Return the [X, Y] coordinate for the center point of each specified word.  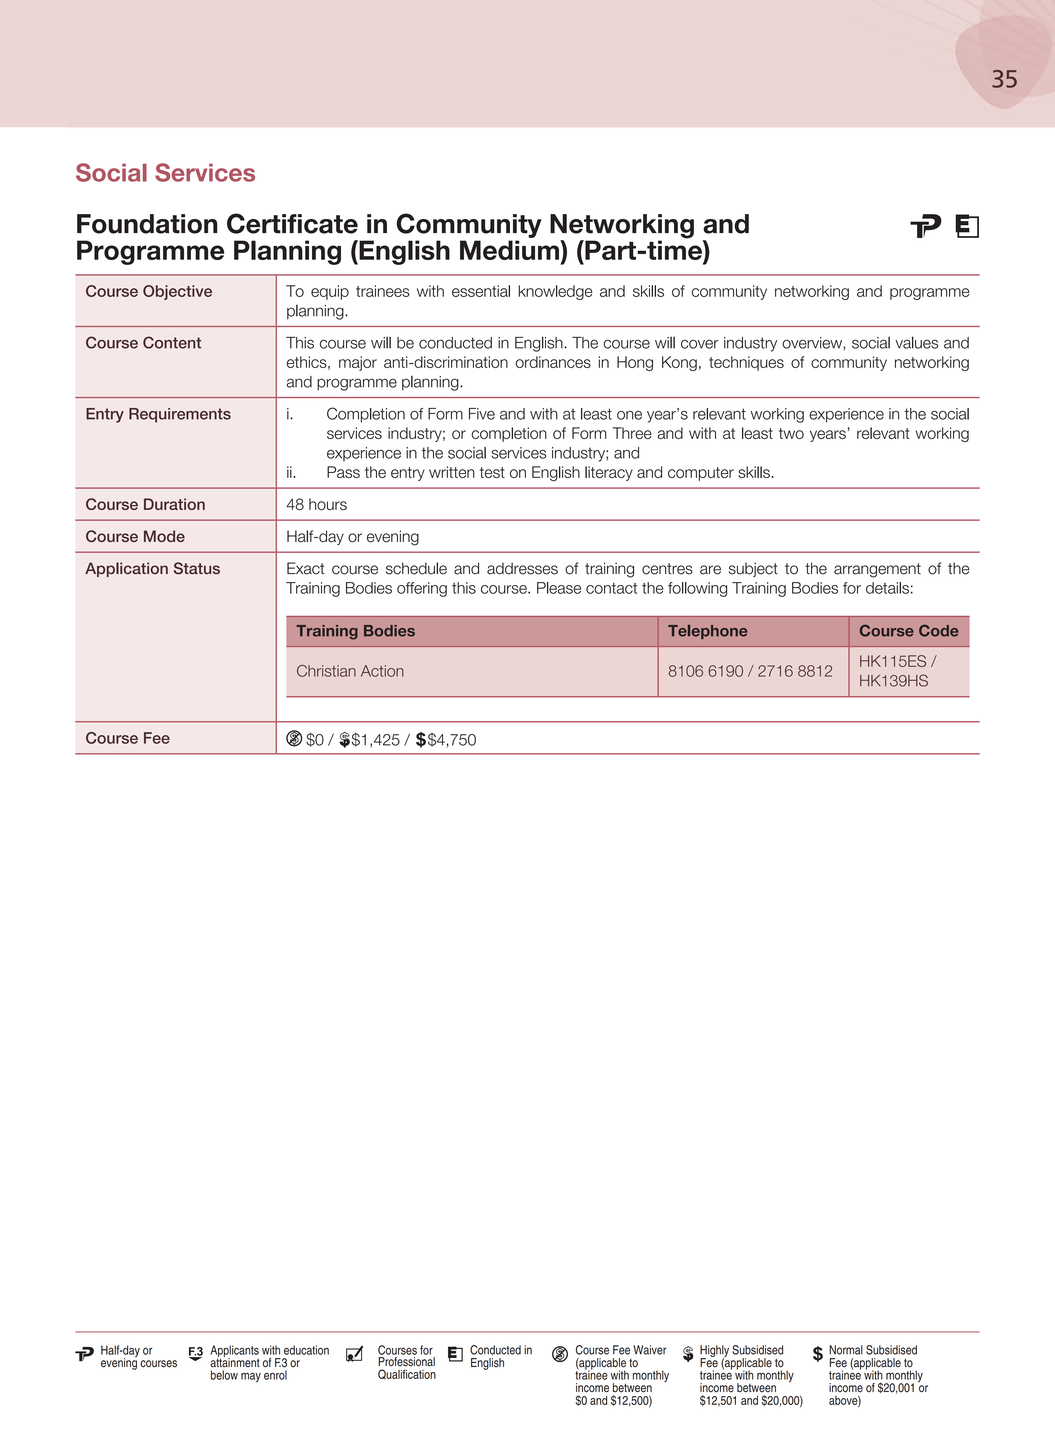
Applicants [234, 1352]
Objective [177, 292]
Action [382, 671]
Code [939, 631]
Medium [510, 250]
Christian [326, 671]
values [916, 342]
